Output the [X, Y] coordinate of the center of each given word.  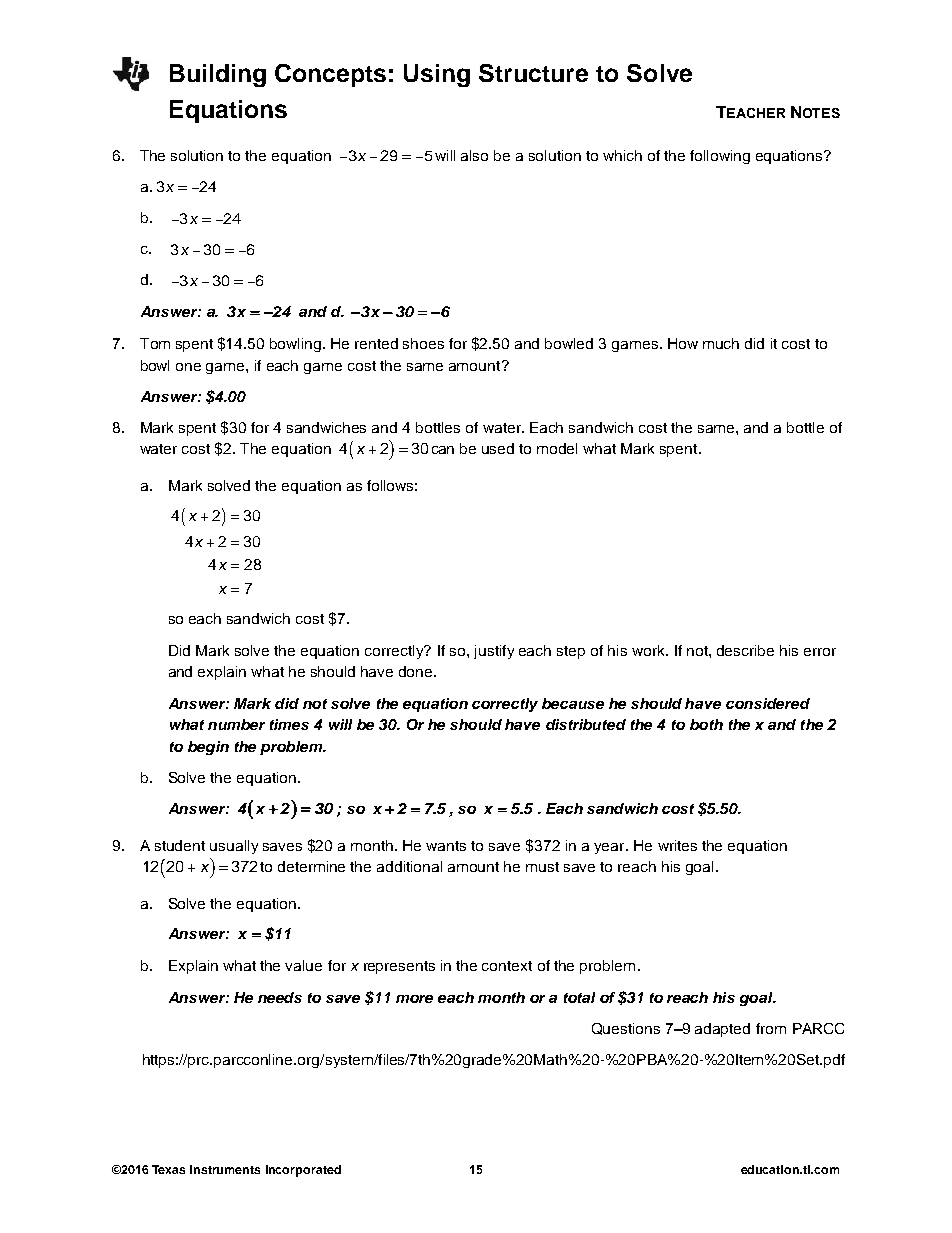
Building [218, 75]
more [414, 999]
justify [494, 652]
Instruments [225, 1169]
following [720, 157]
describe [745, 650]
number [236, 724]
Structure [533, 73]
